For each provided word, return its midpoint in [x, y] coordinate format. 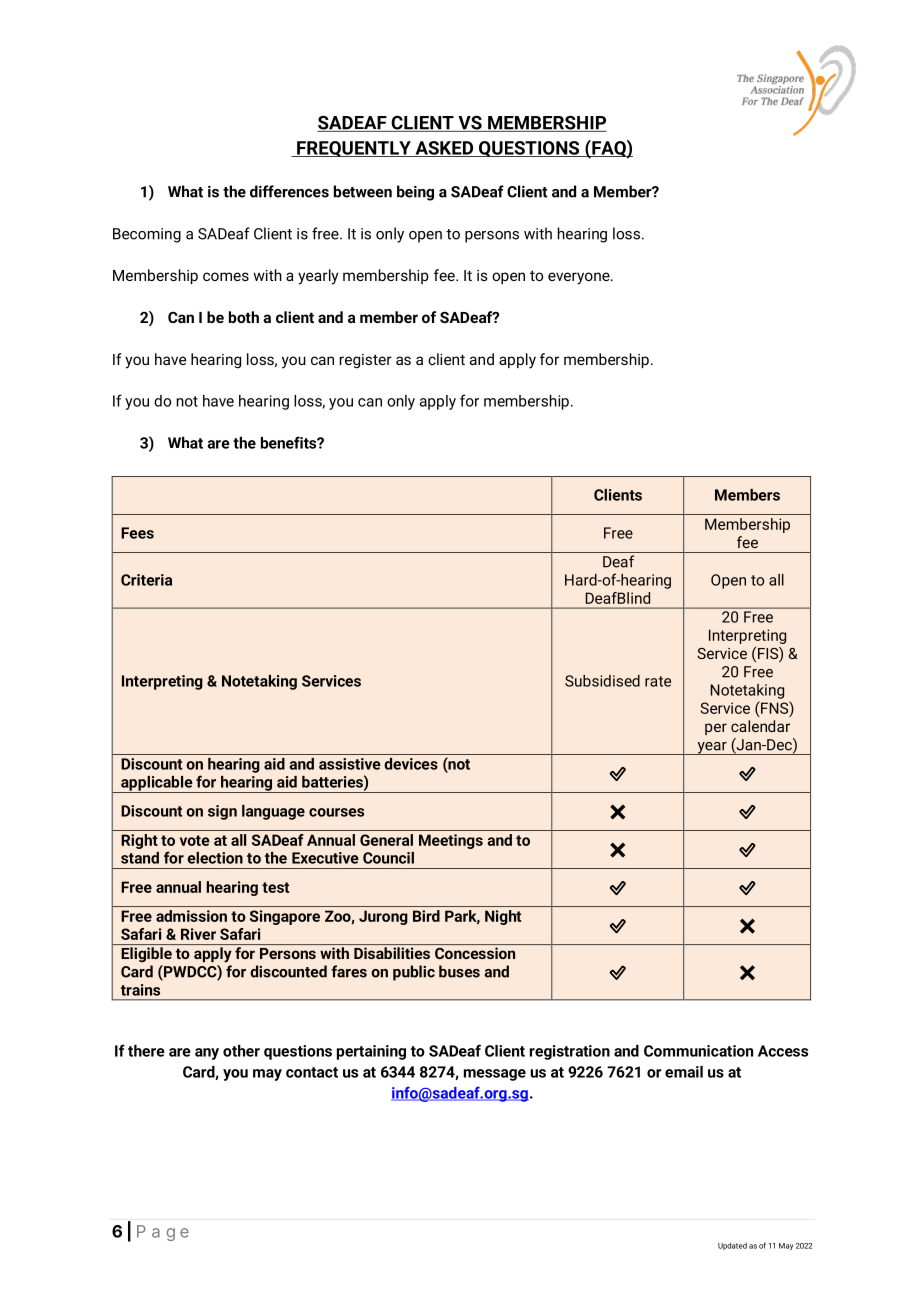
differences [289, 191]
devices [411, 764]
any [207, 1054]
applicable [157, 784]
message [495, 1075]
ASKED [444, 149]
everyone [580, 278]
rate [658, 681]
